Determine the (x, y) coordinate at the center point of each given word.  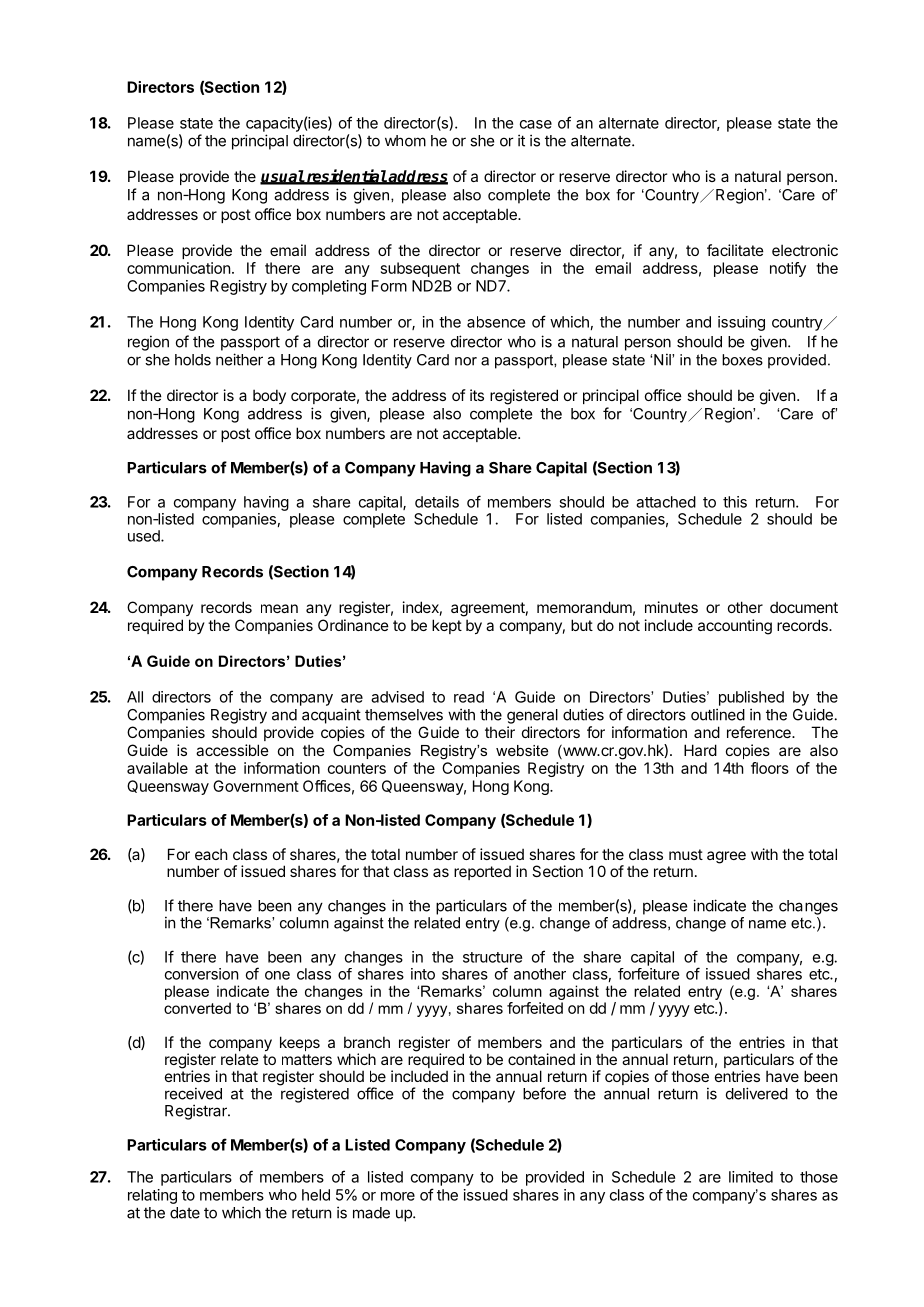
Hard (700, 750)
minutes (671, 607)
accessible (232, 750)
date (185, 1213)
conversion (201, 974)
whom (405, 141)
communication (178, 268)
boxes (742, 360)
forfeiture (648, 974)
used (145, 536)
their (500, 732)
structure (492, 957)
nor (466, 361)
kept (447, 626)
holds (193, 360)
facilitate (735, 250)
